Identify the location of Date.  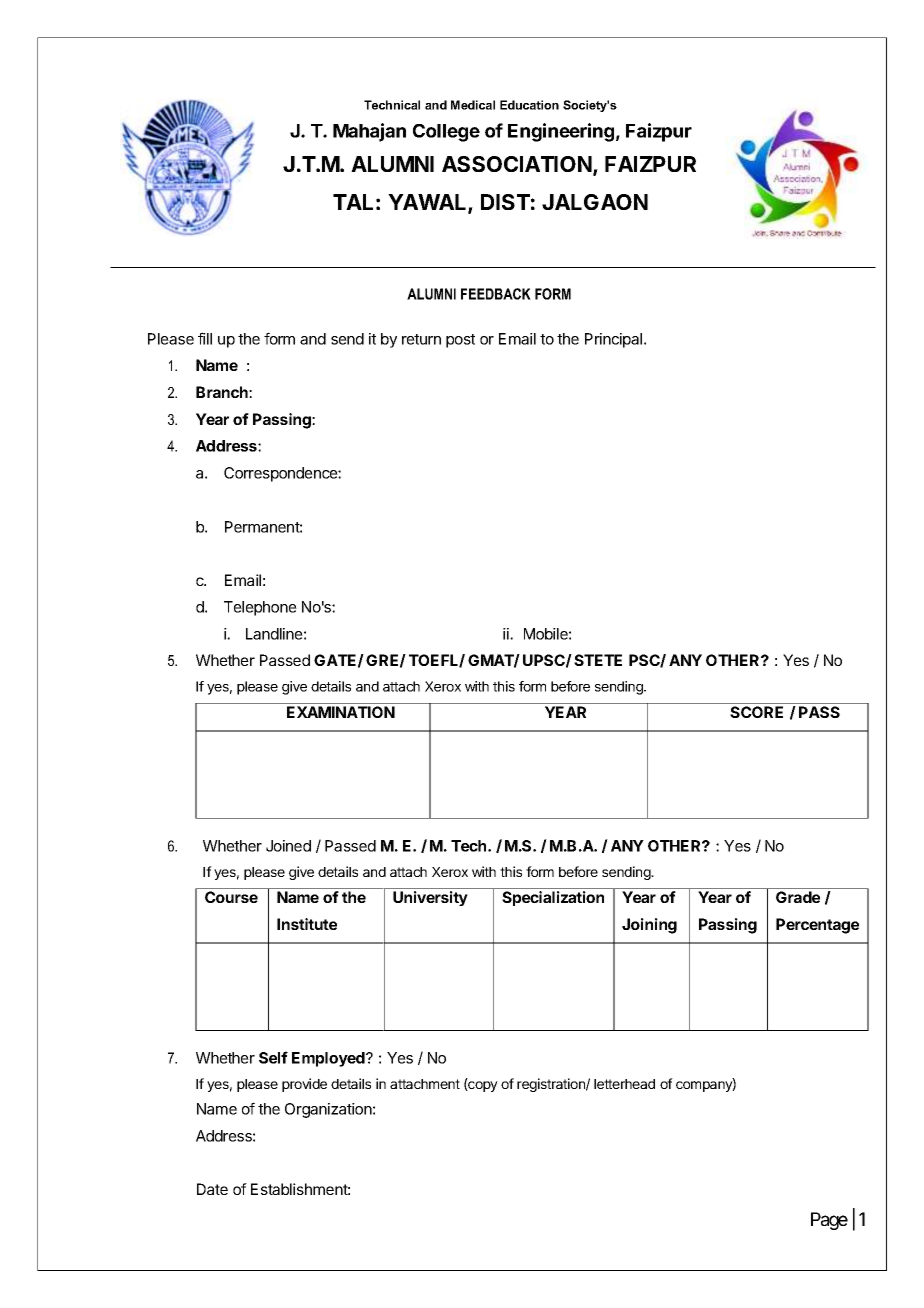
(212, 1189).
